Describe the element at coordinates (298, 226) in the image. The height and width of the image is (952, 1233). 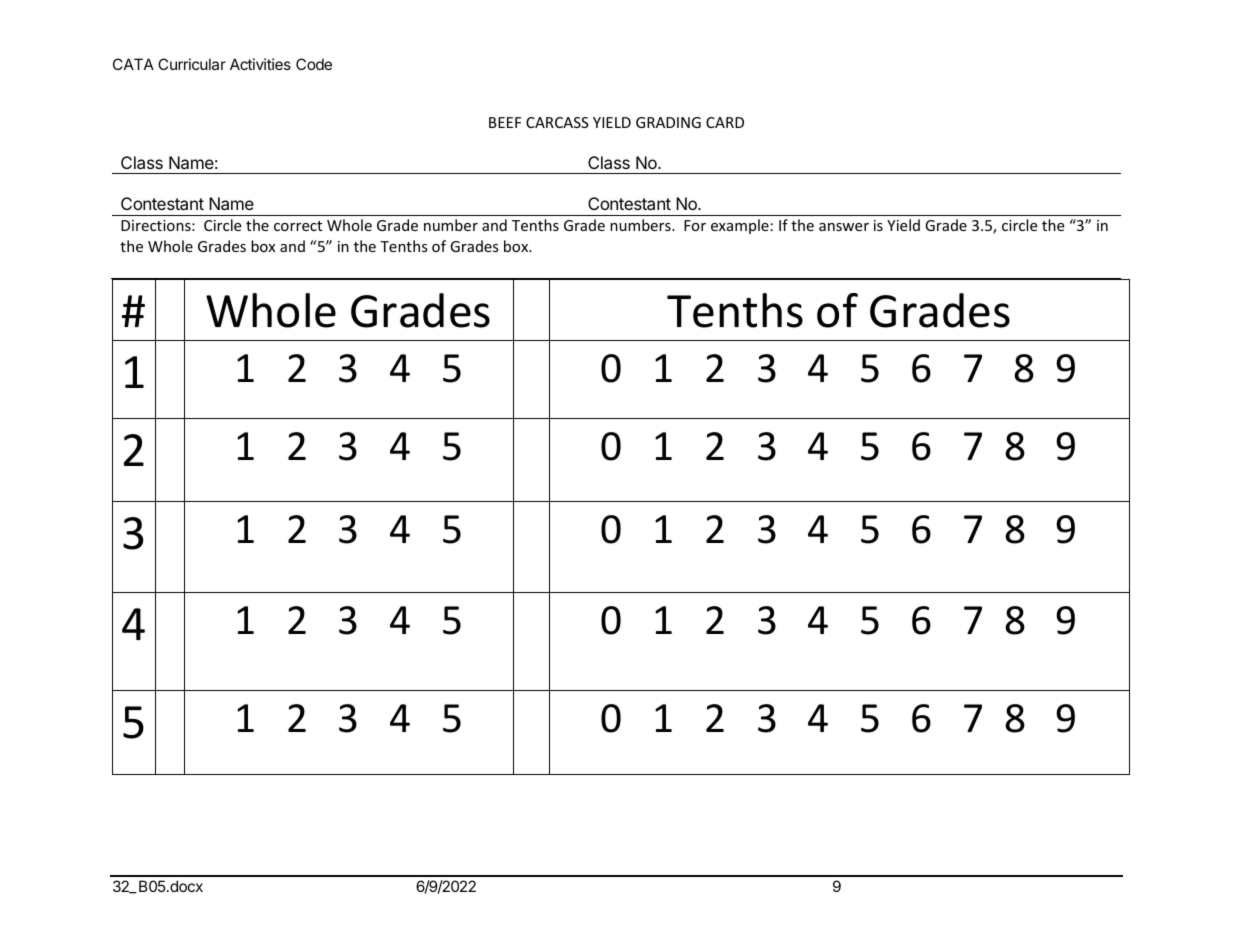
I see `correct` at that location.
